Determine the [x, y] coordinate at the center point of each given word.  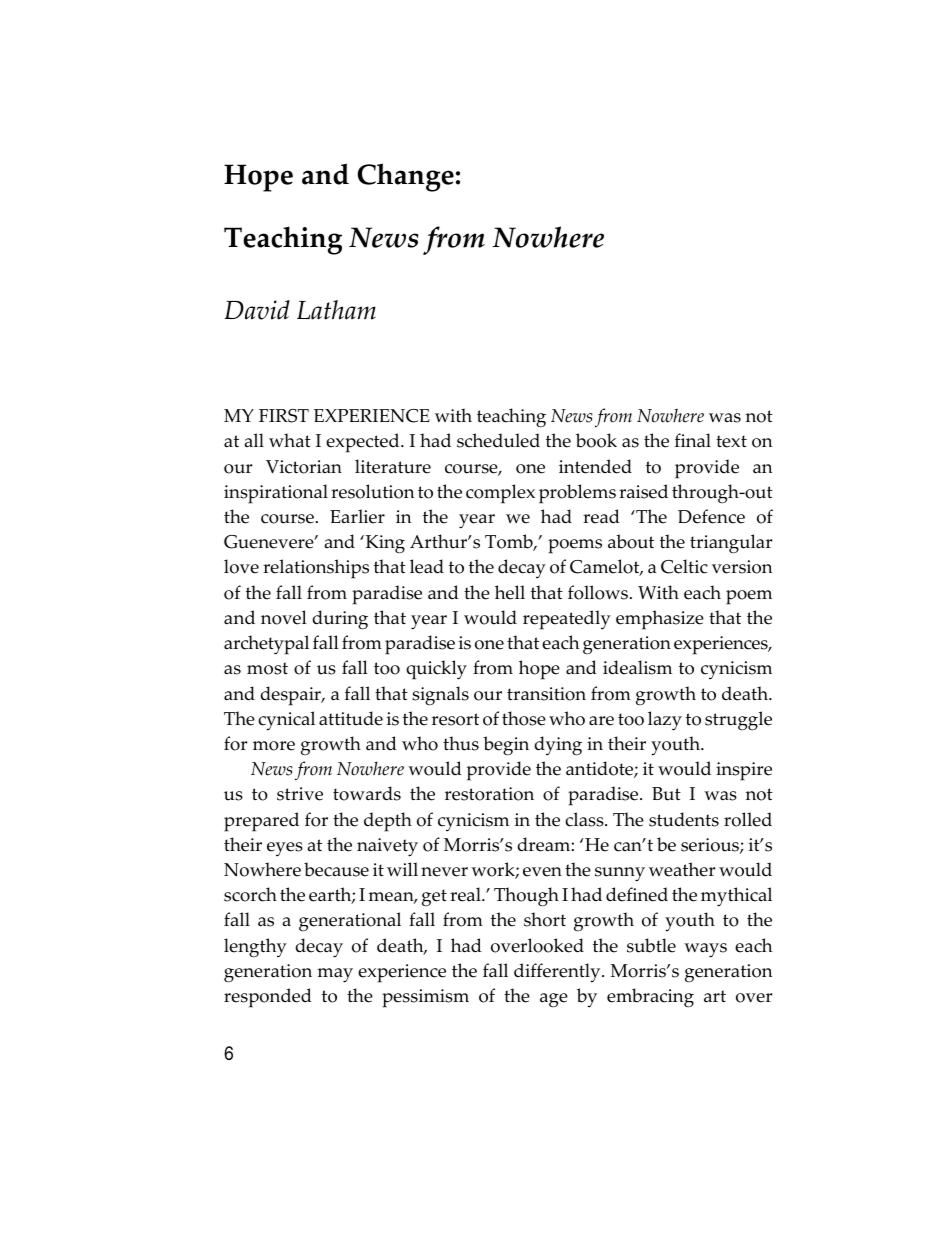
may [335, 975]
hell [510, 592]
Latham [336, 310]
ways [705, 950]
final [693, 440]
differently [558, 973]
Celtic [684, 566]
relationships [316, 569]
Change [405, 177]
